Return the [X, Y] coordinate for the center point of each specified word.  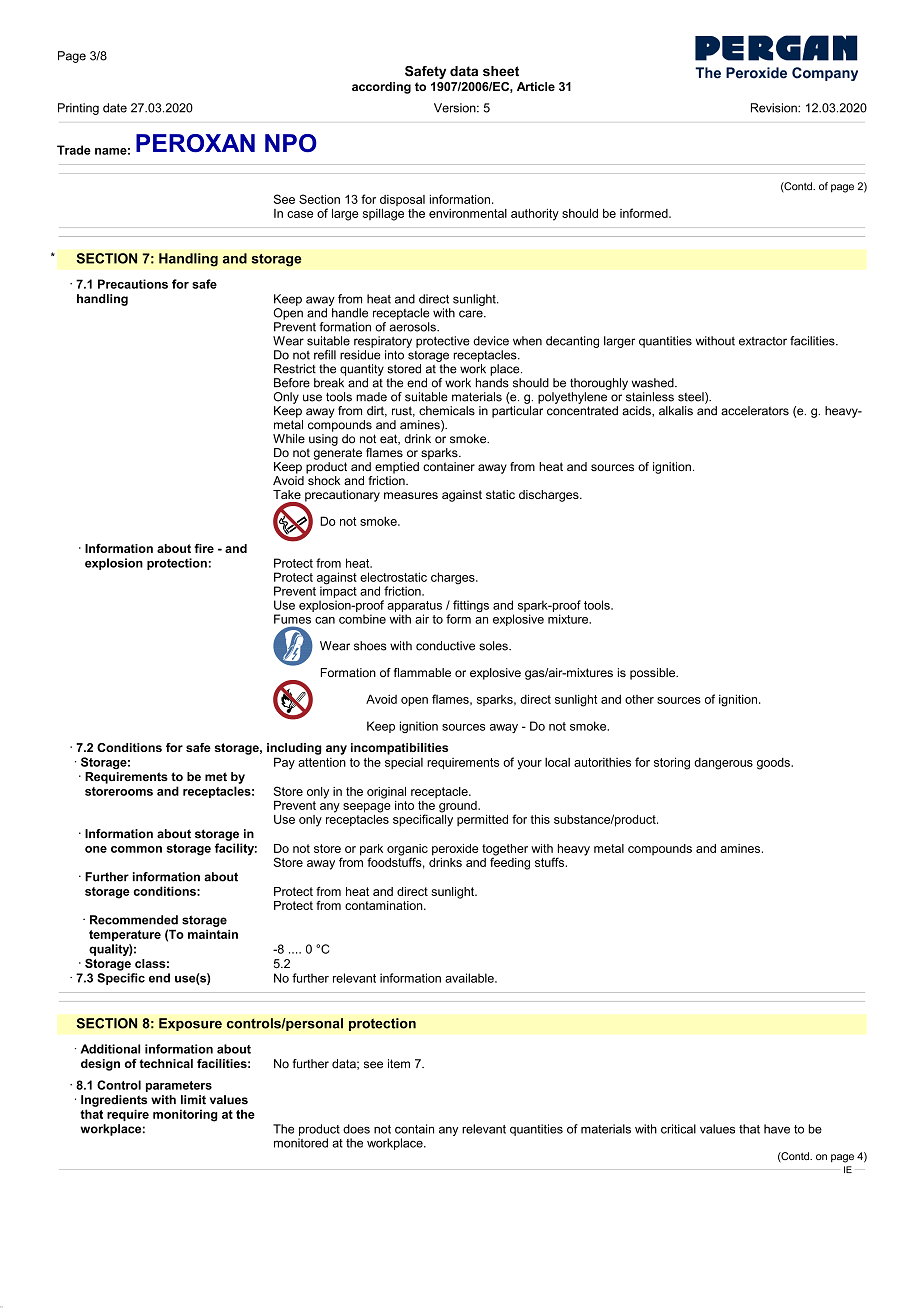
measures [411, 495]
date [115, 108]
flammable [422, 672]
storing [672, 763]
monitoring [185, 1115]
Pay [284, 763]
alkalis [676, 411]
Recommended [134, 920]
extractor [763, 341]
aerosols [413, 327]
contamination [385, 905]
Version [456, 108]
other [639, 699]
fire [204, 548]
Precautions [133, 284]
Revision [775, 108]
